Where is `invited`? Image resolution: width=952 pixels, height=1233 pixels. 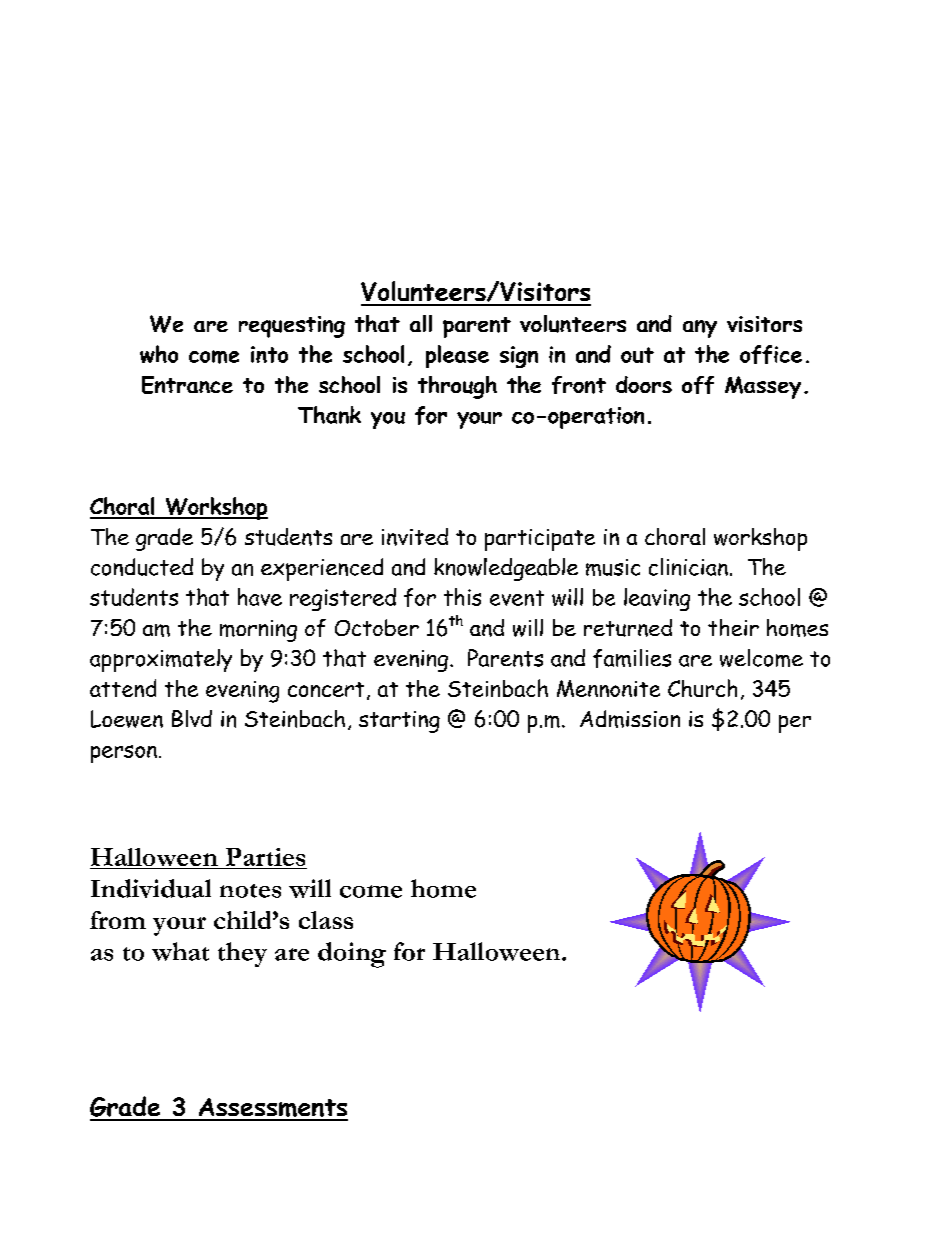
invited is located at coordinates (415, 537).
